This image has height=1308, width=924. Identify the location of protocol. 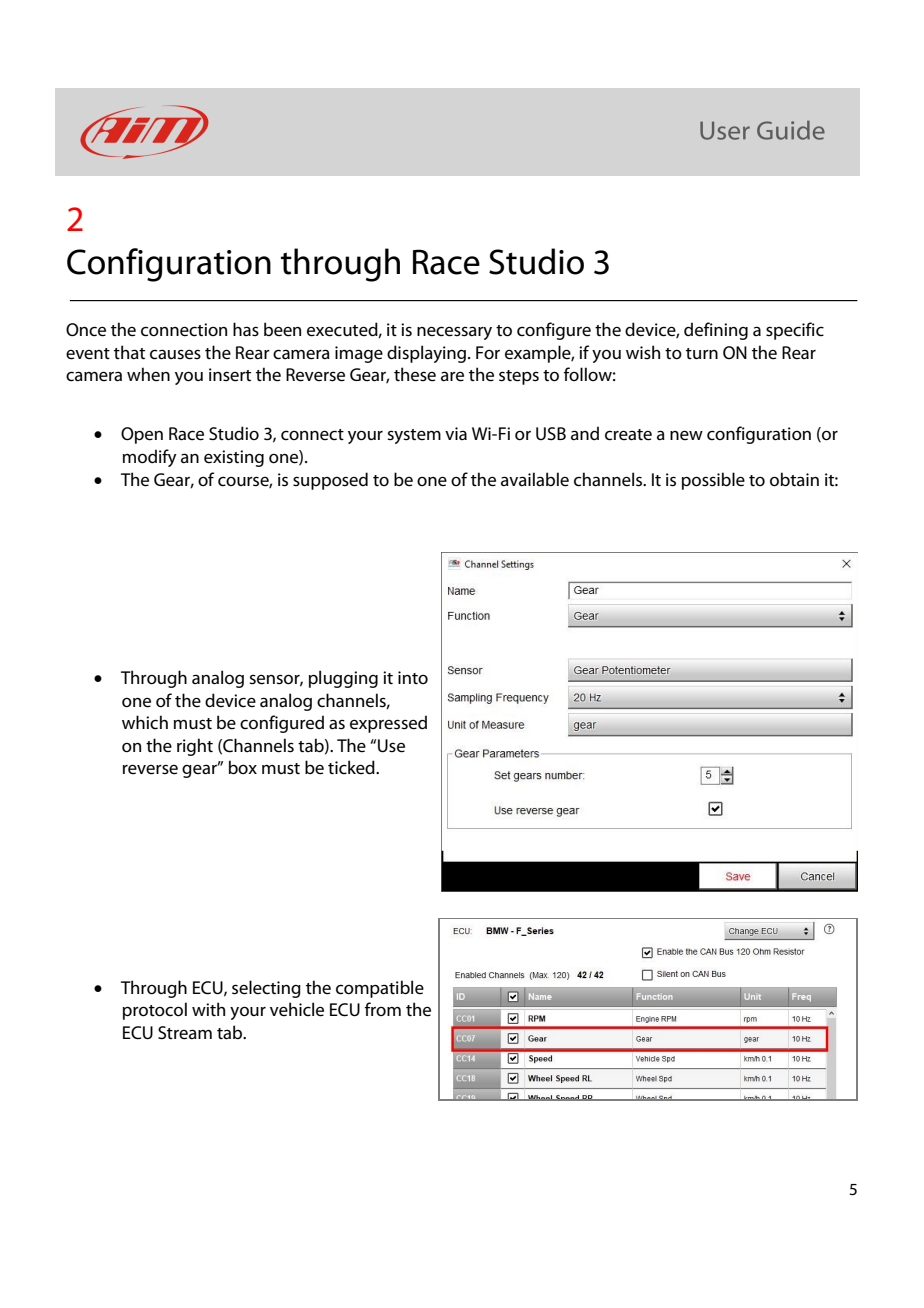
(155, 1011).
